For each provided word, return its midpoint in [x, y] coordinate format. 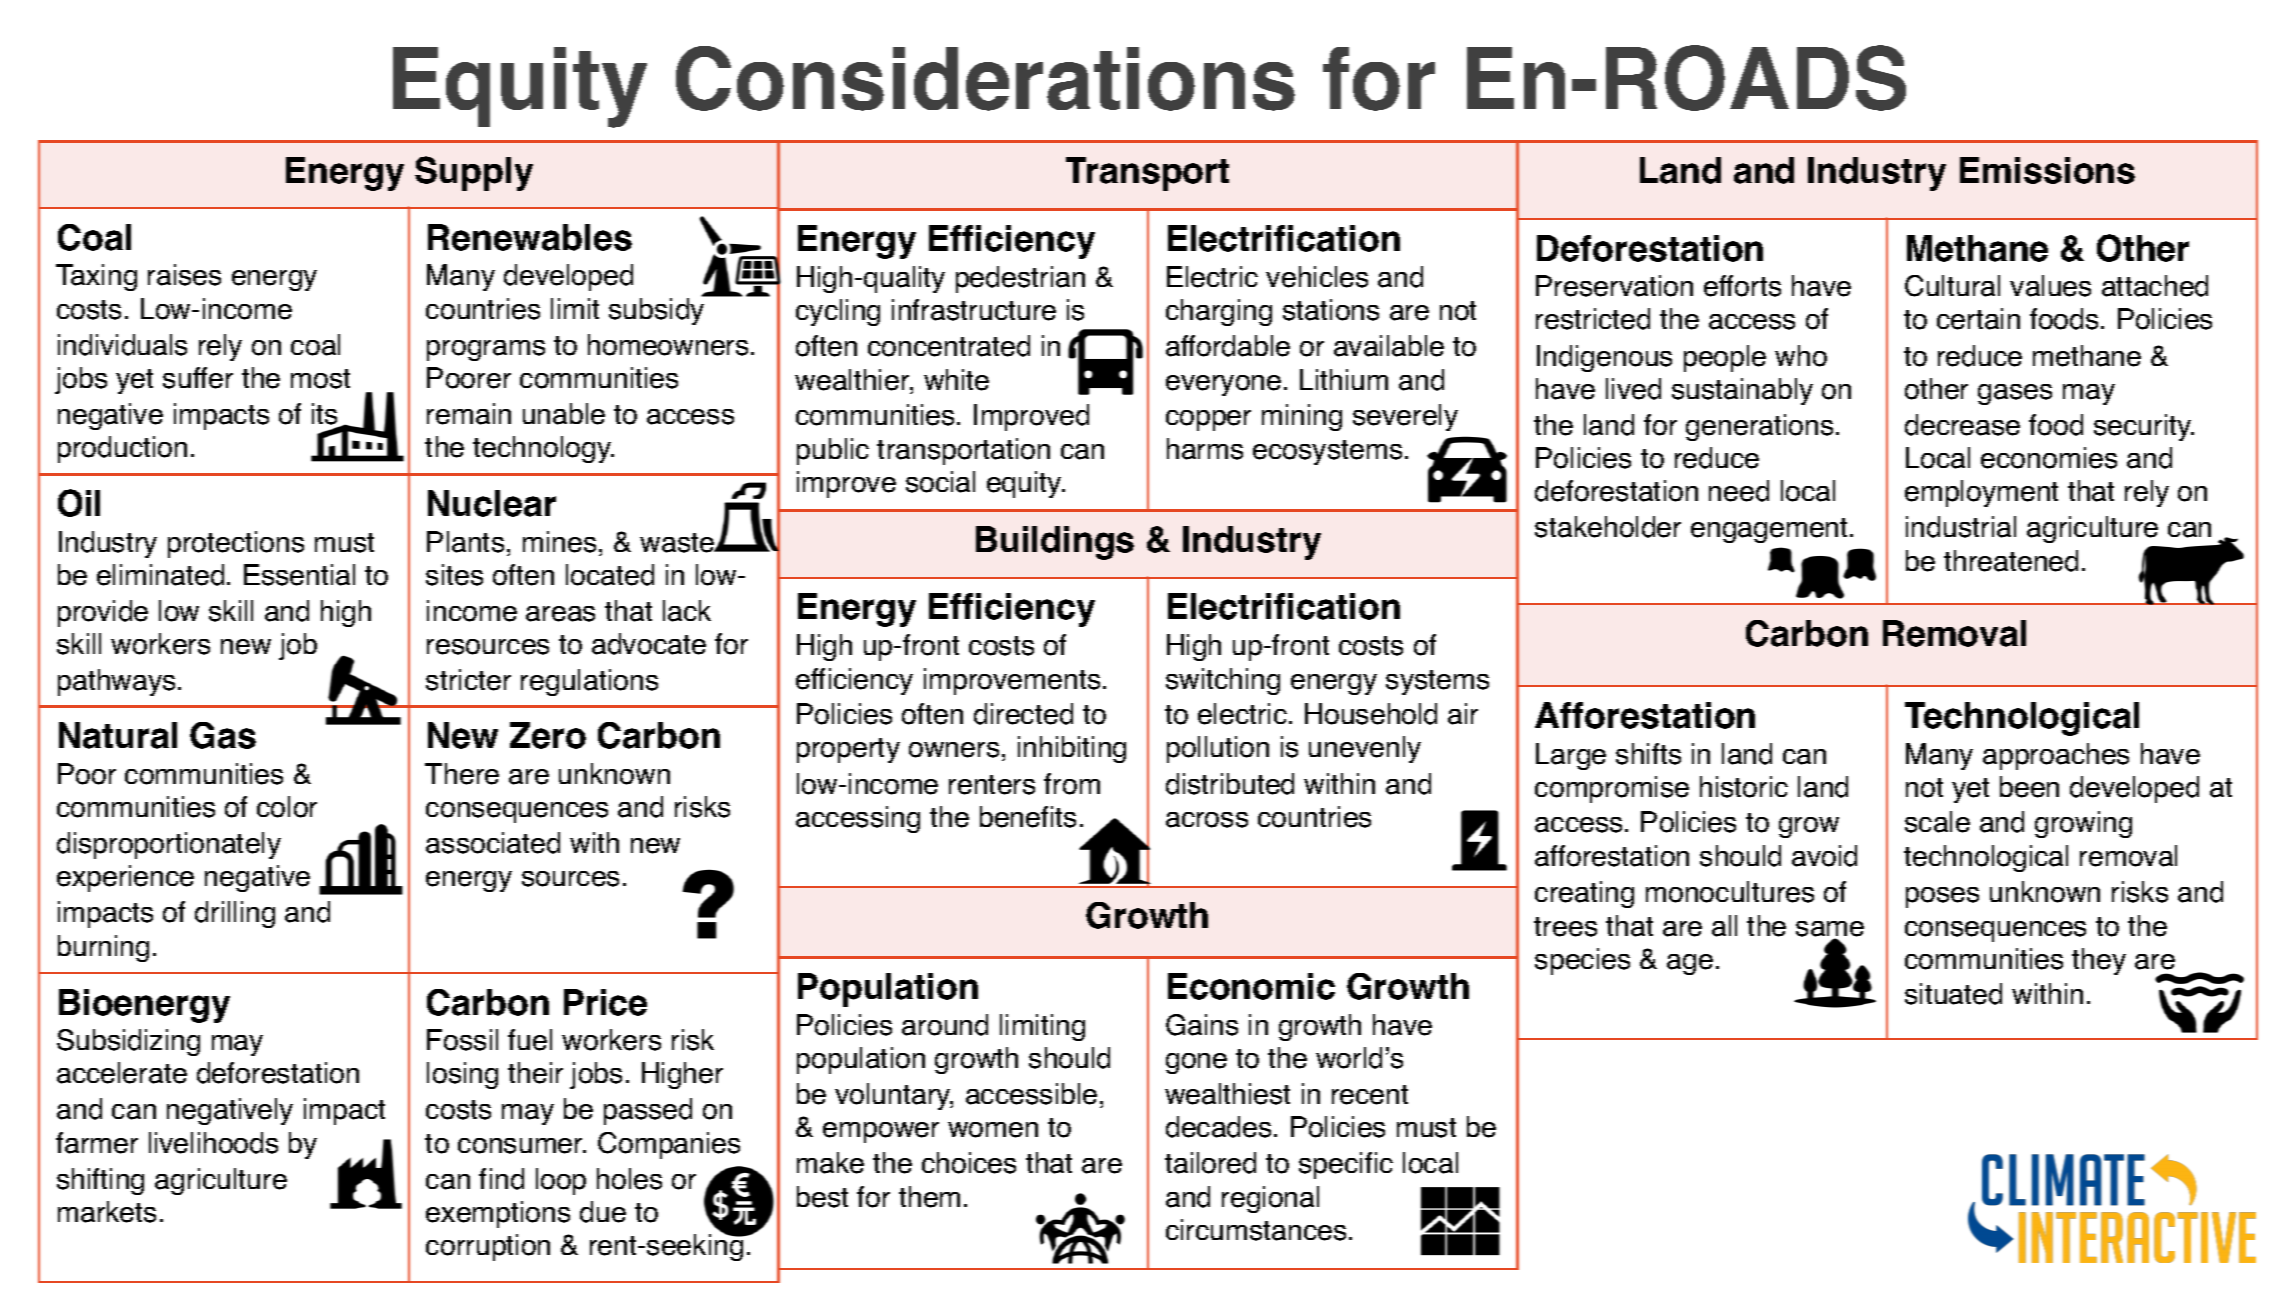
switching [1223, 681]
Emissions [2047, 170]
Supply [474, 173]
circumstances [1256, 1230]
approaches [2056, 756]
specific [1346, 1165]
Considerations [985, 78]
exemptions [498, 1214]
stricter [468, 680]
